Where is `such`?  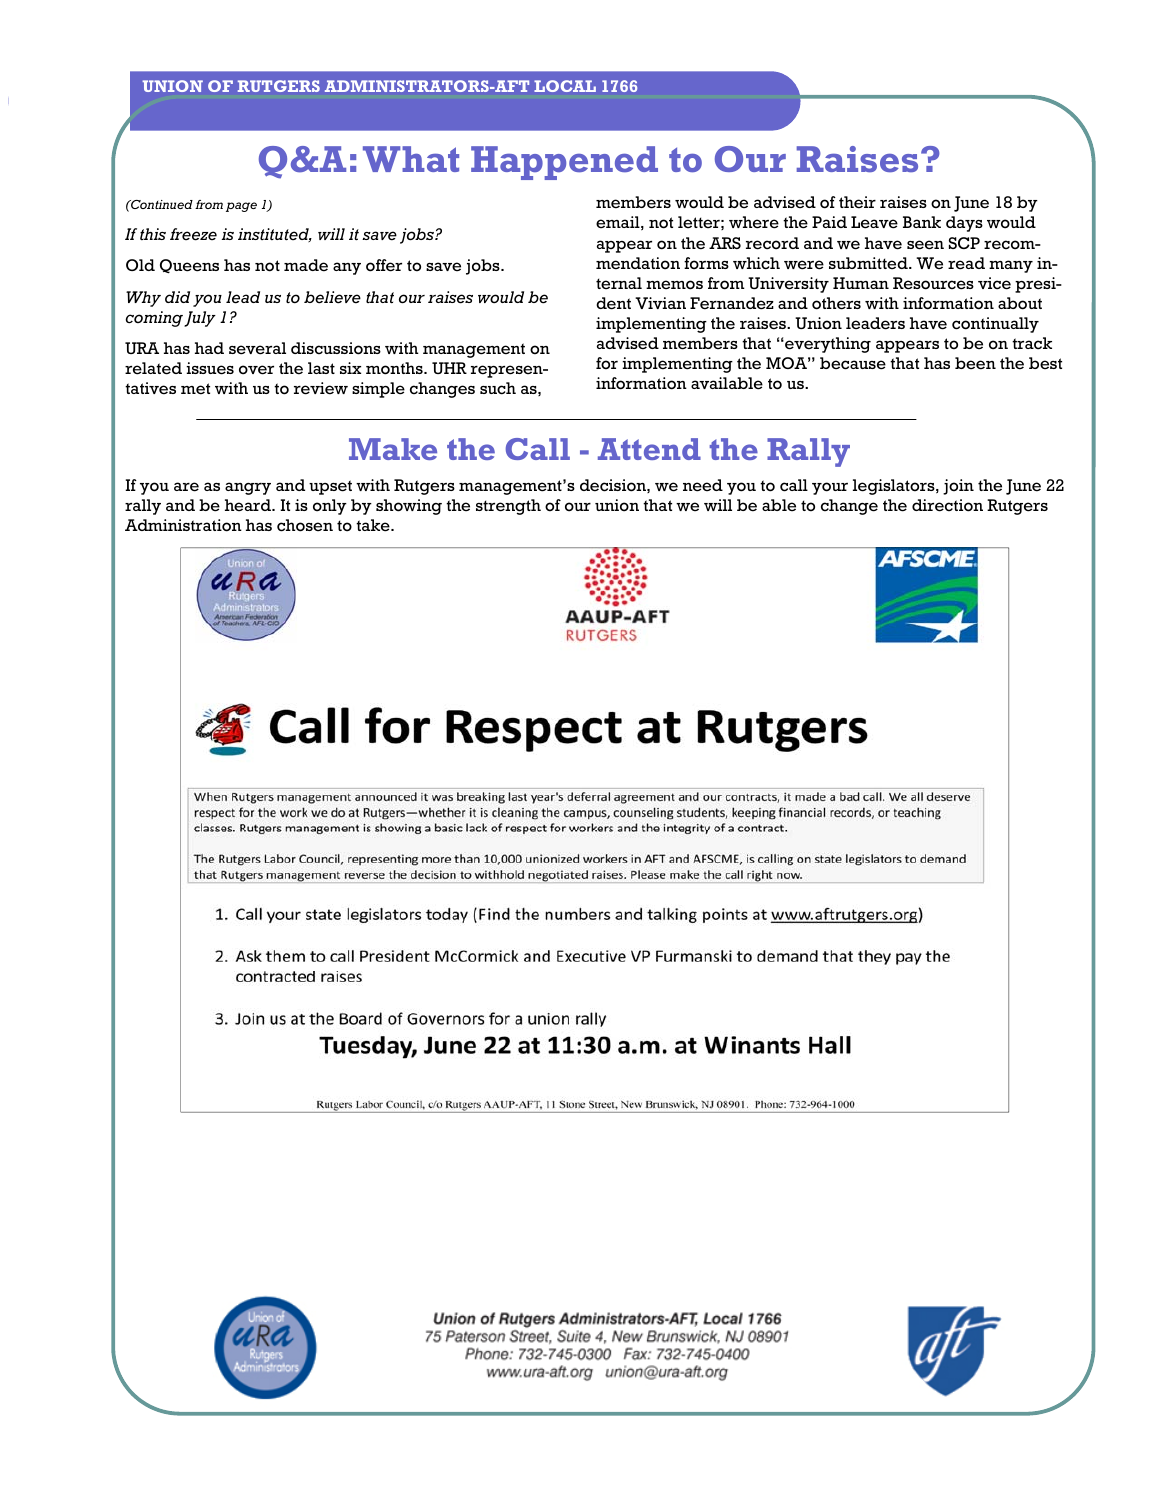 such is located at coordinates (498, 388).
